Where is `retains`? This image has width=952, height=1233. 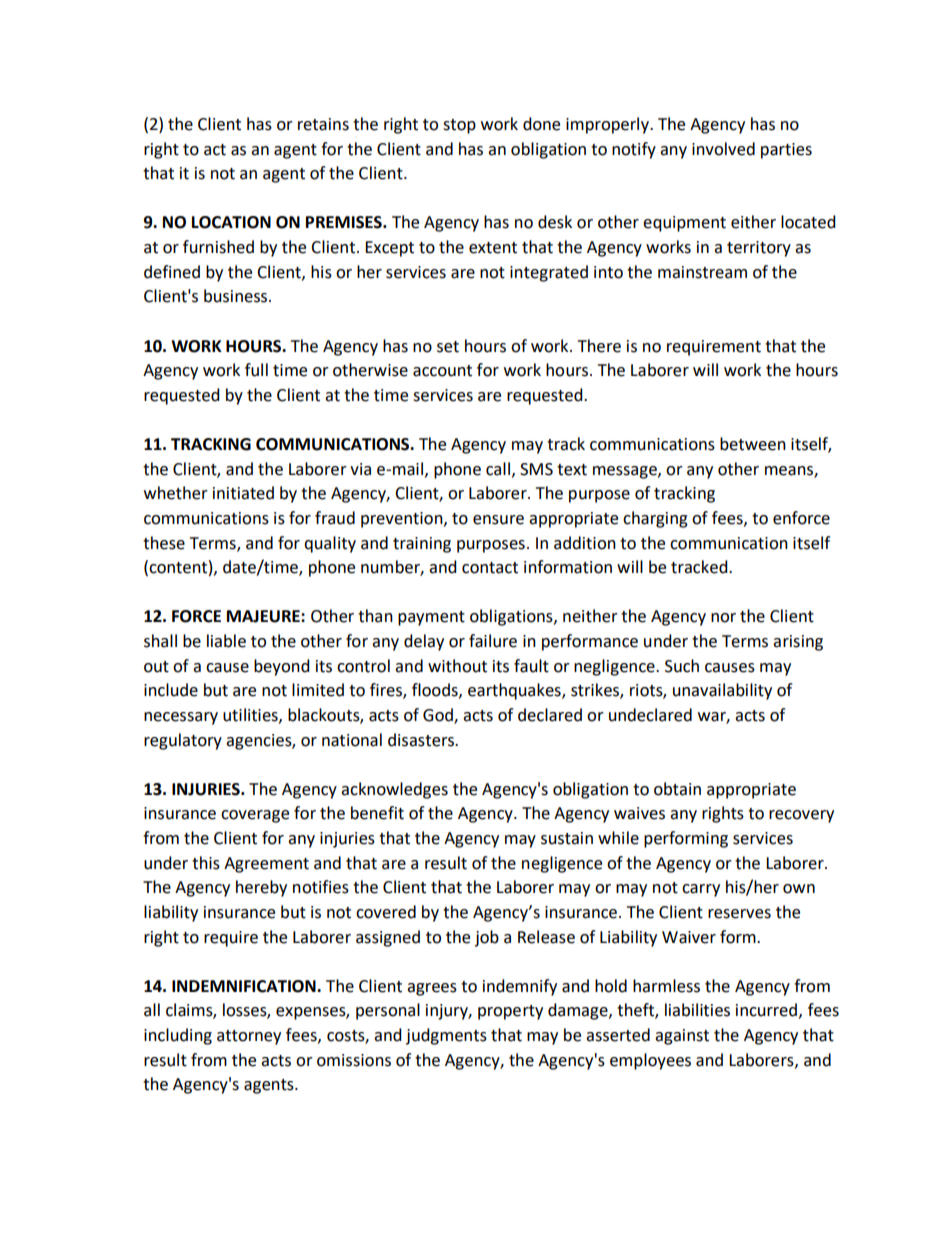 retains is located at coordinates (323, 124).
